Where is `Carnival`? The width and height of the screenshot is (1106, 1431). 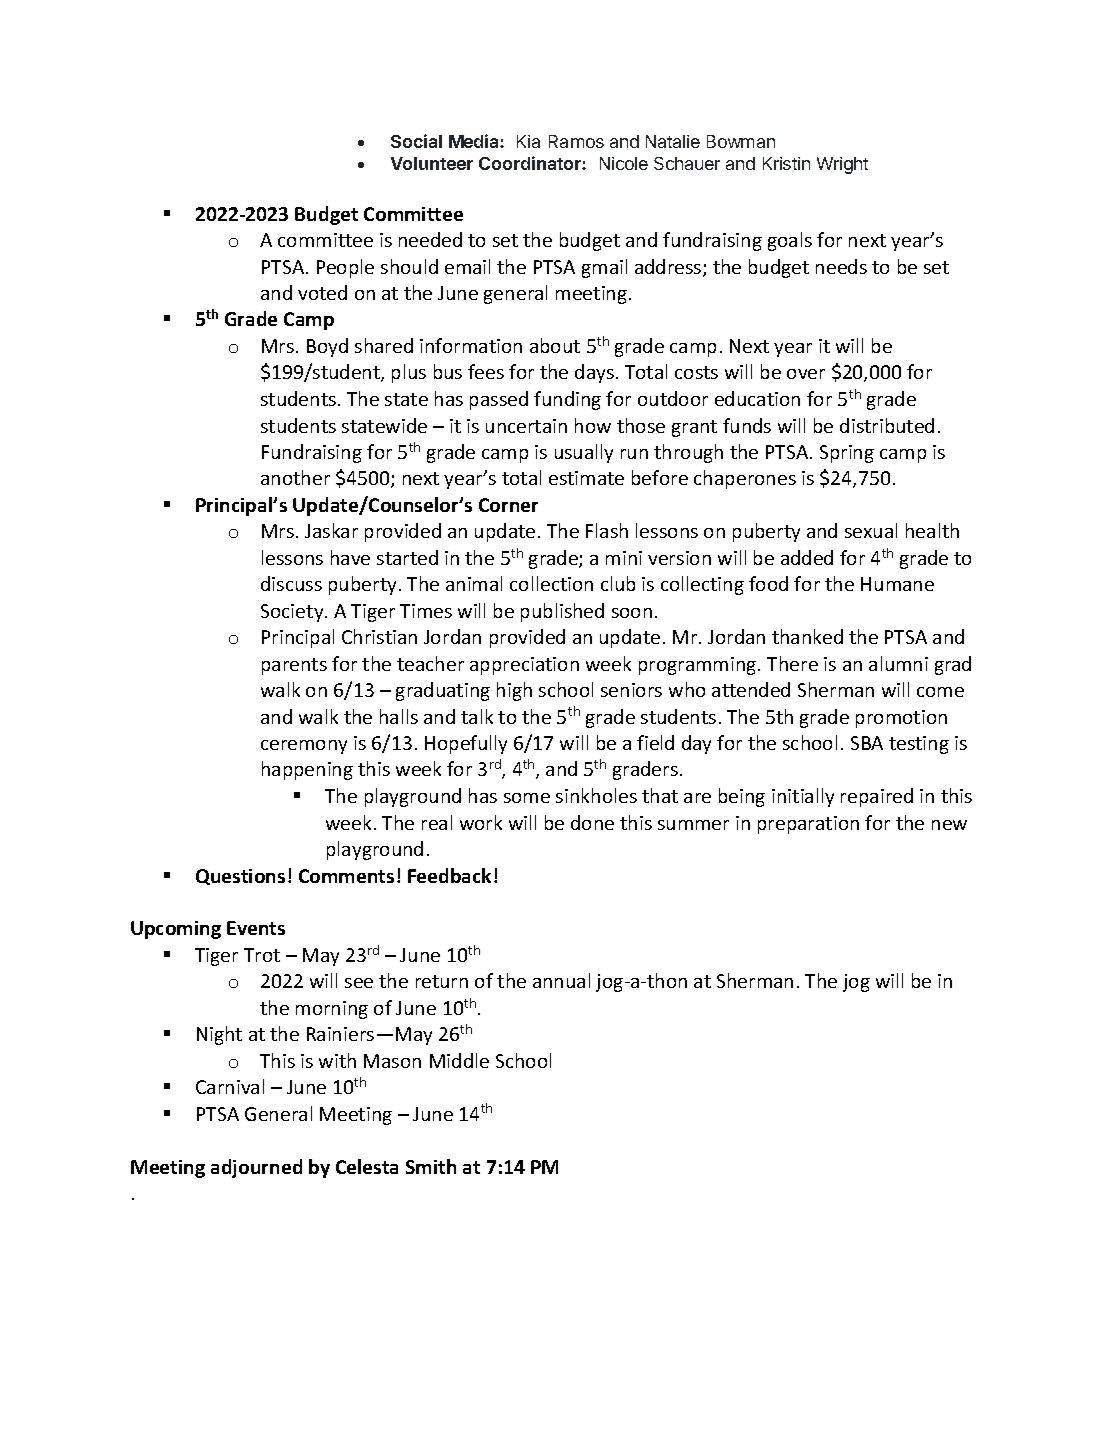
Carnival is located at coordinates (230, 1086).
